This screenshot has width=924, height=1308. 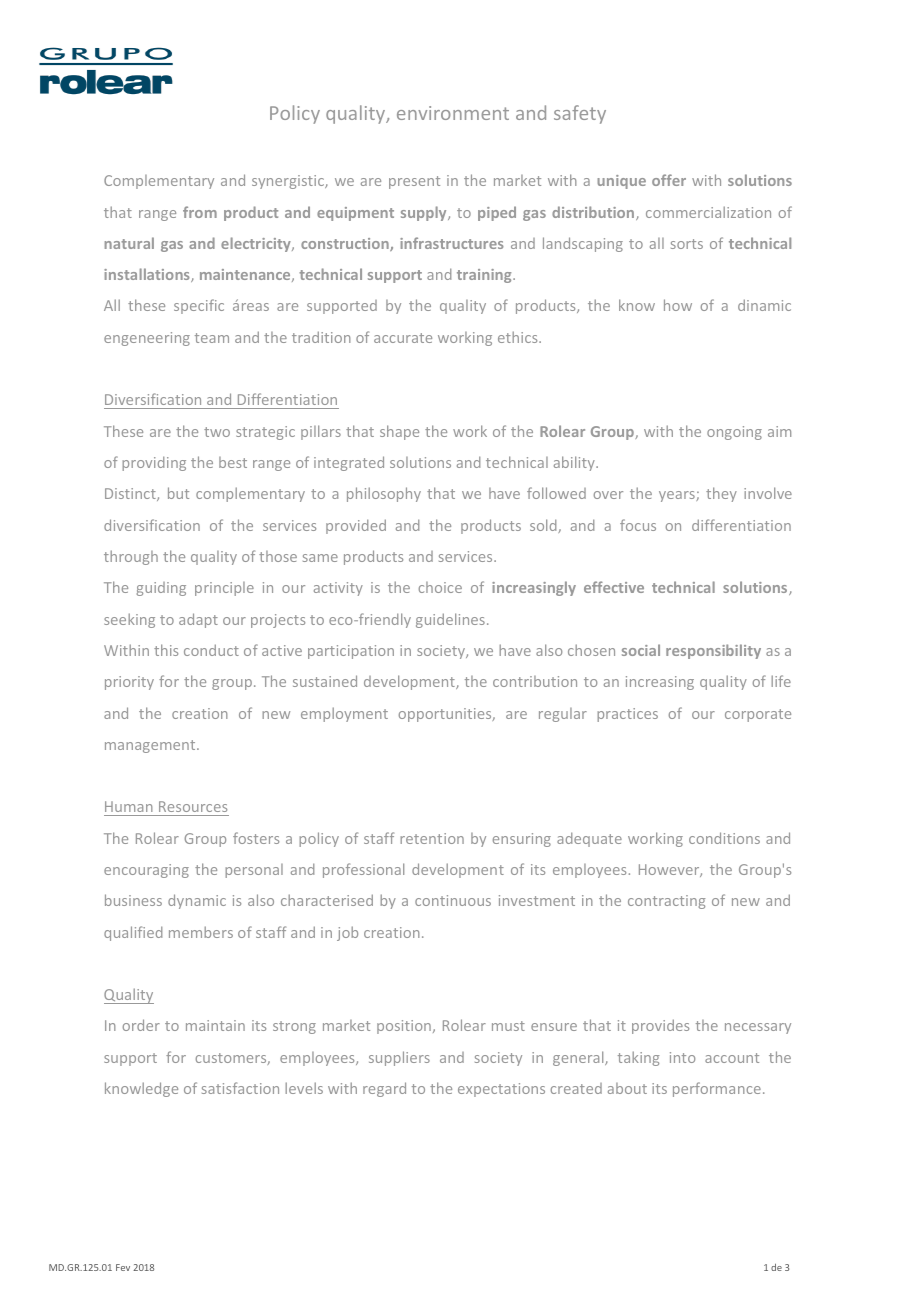 What do you see at coordinates (453, 113) in the screenshot?
I see `environment` at bounding box center [453, 113].
